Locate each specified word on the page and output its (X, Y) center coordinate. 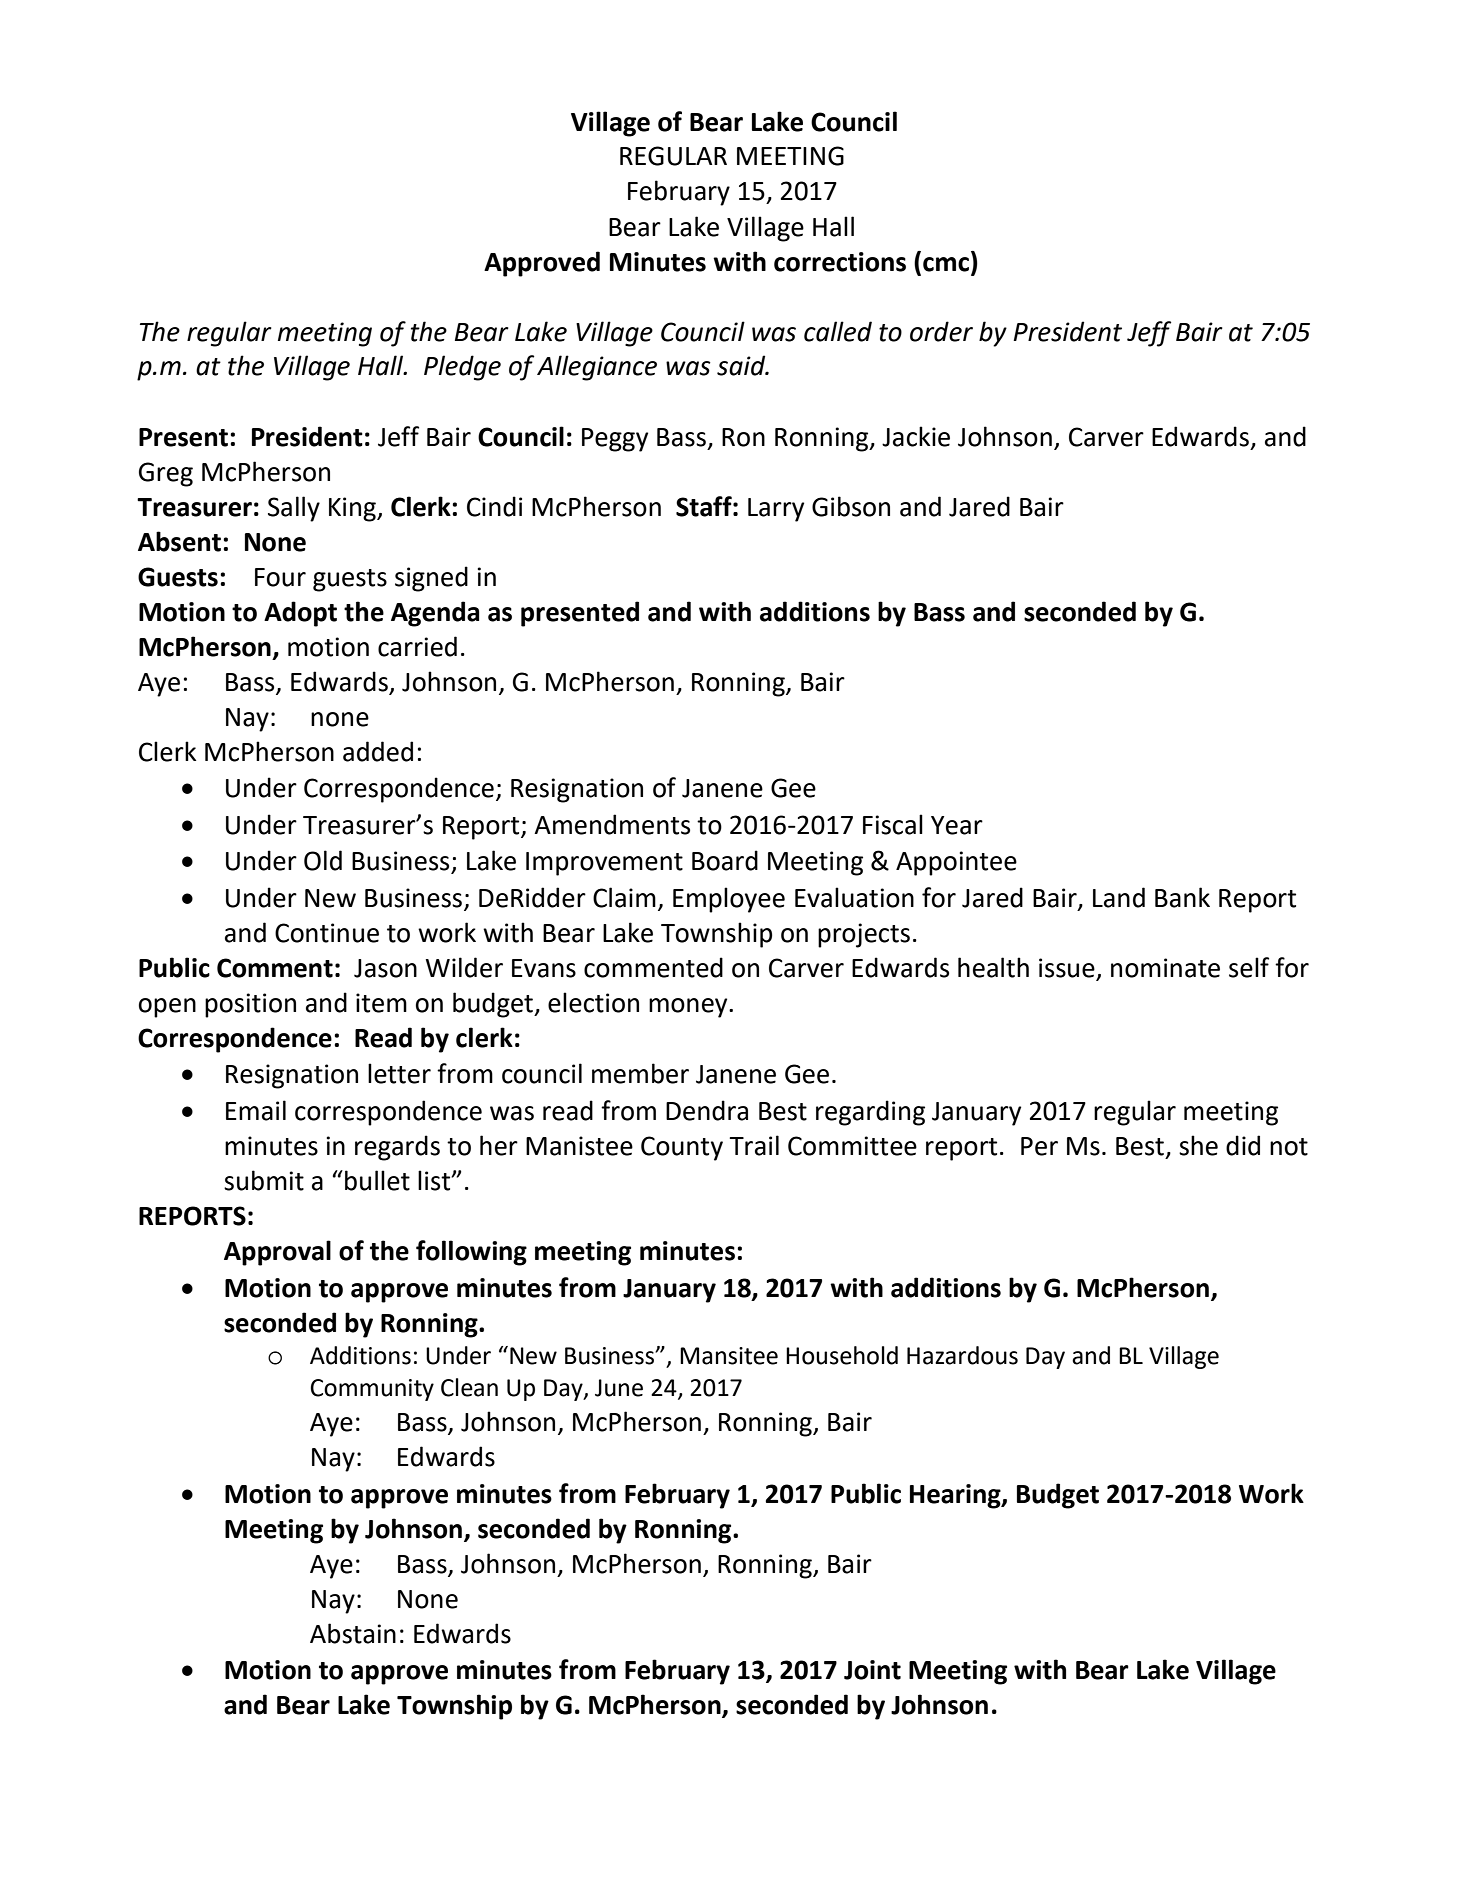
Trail (754, 1145)
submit (264, 1180)
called (838, 331)
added (378, 751)
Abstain (353, 1633)
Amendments (612, 824)
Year (957, 825)
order (941, 331)
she (1198, 1145)
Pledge (462, 368)
